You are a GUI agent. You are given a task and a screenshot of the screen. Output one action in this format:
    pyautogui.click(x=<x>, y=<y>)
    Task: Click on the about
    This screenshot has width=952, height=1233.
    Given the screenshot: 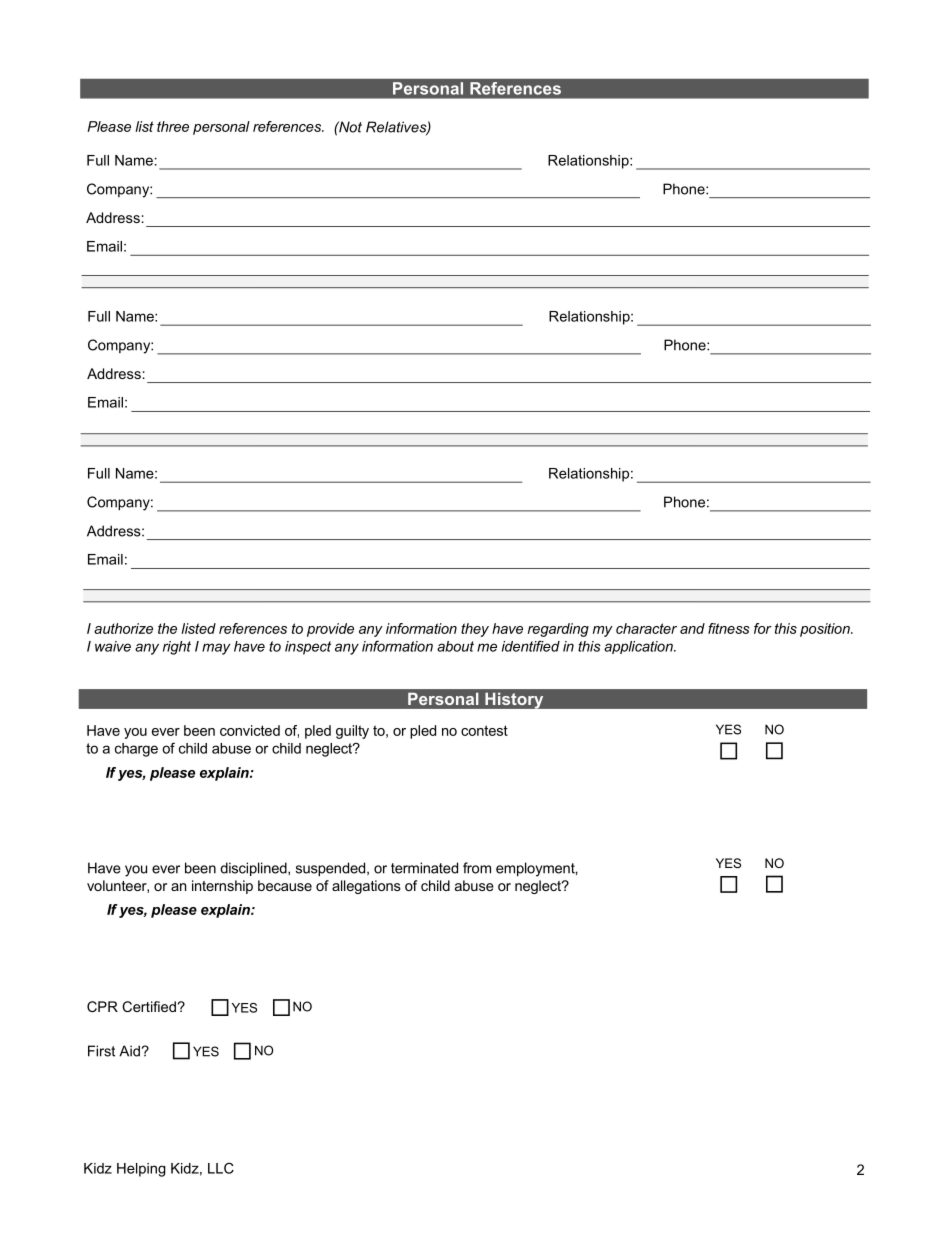 What is the action you would take?
    pyautogui.click(x=455, y=646)
